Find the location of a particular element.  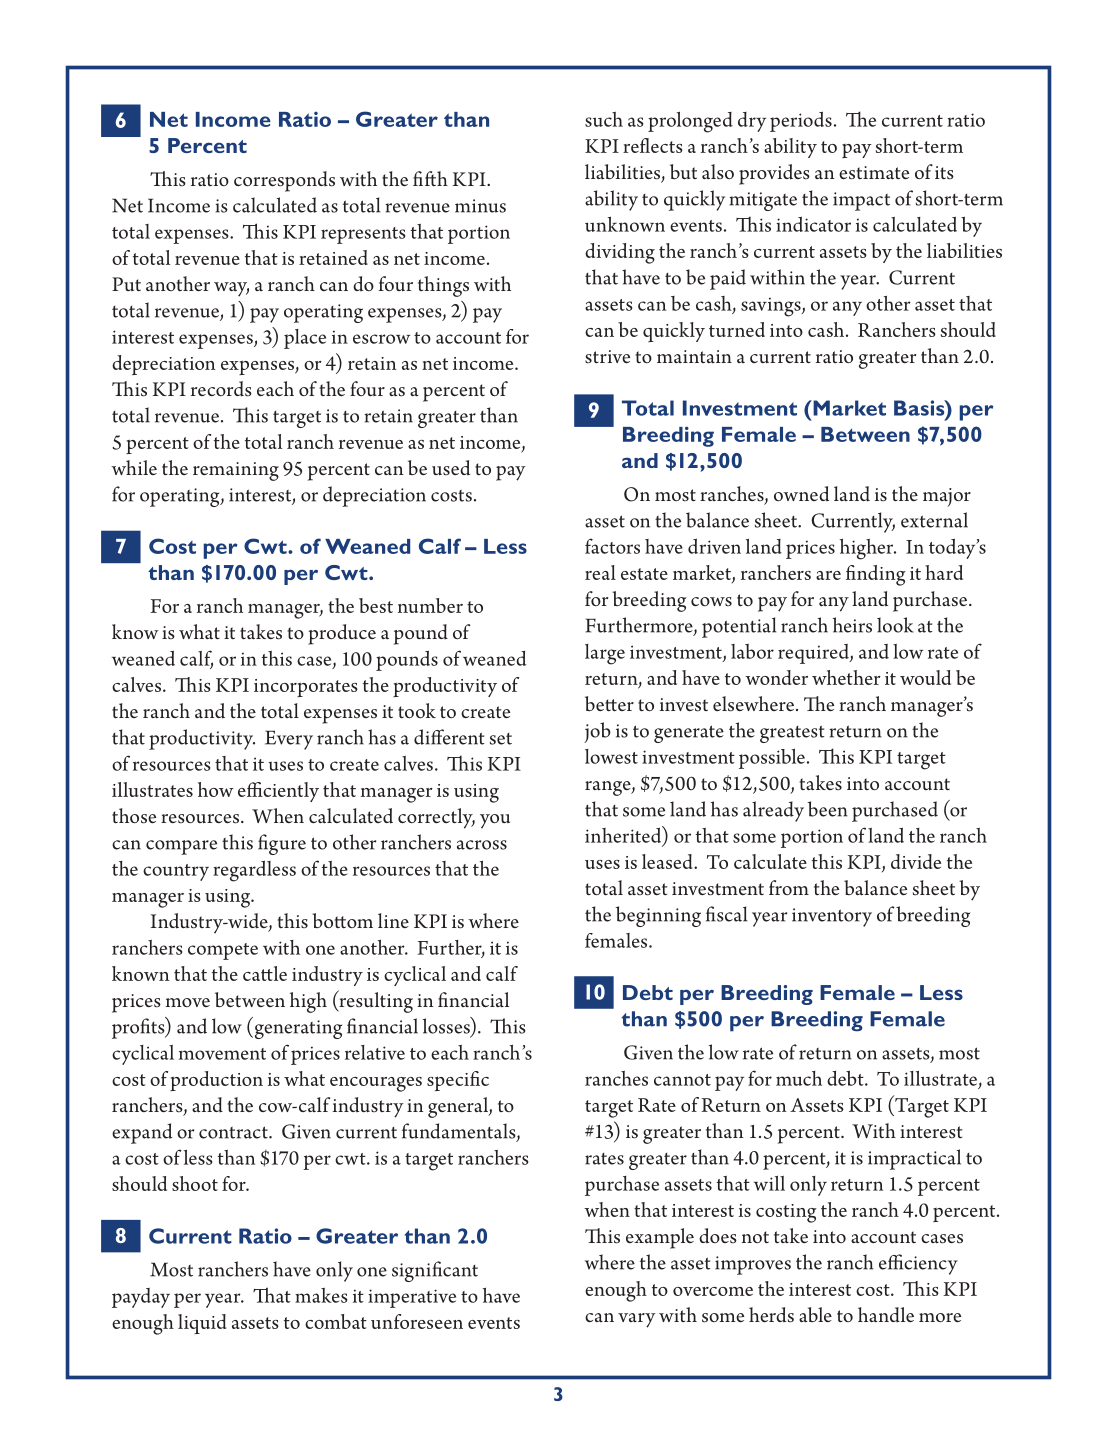

Every is located at coordinates (289, 740).
